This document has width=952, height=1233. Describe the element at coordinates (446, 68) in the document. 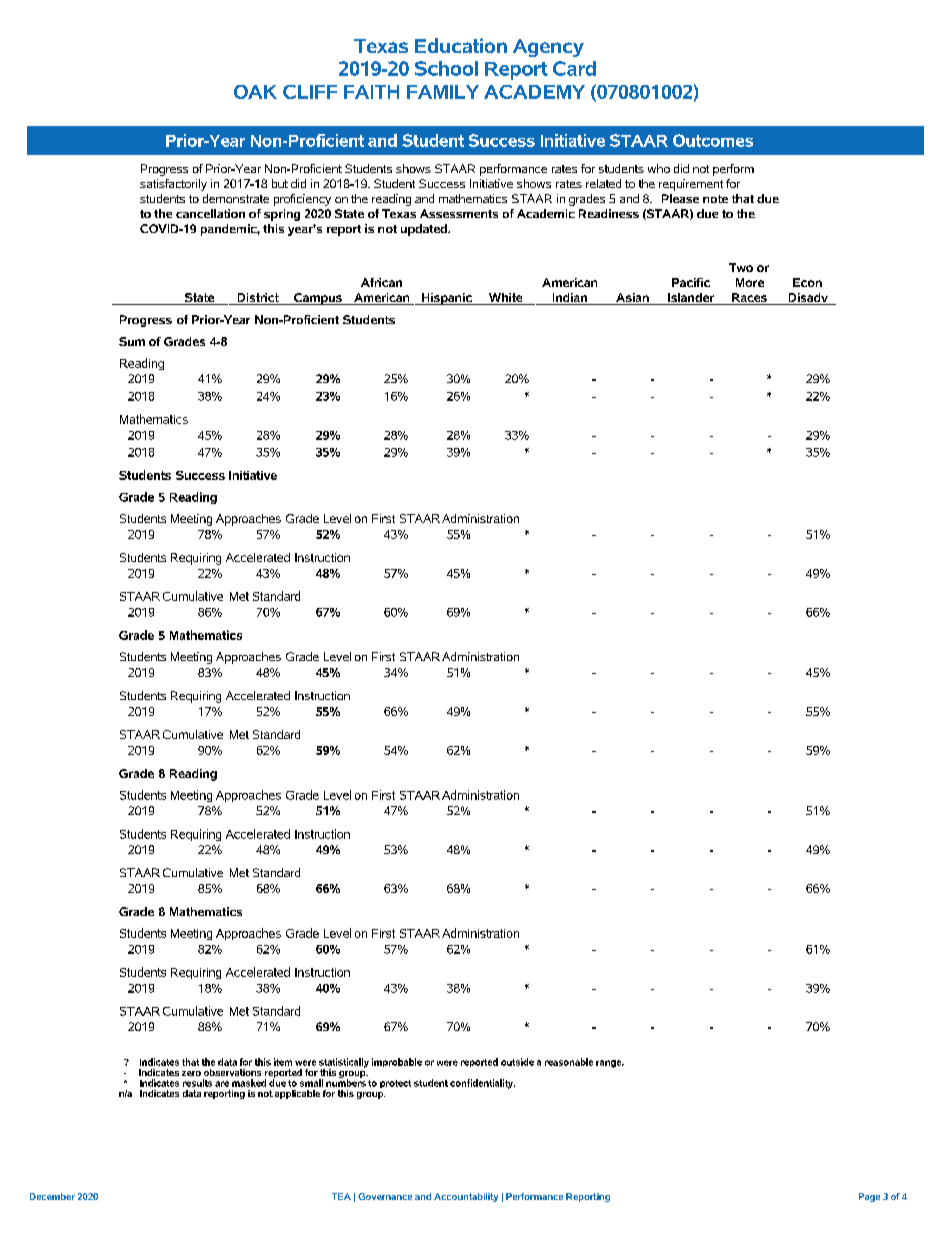

I see `School` at that location.
